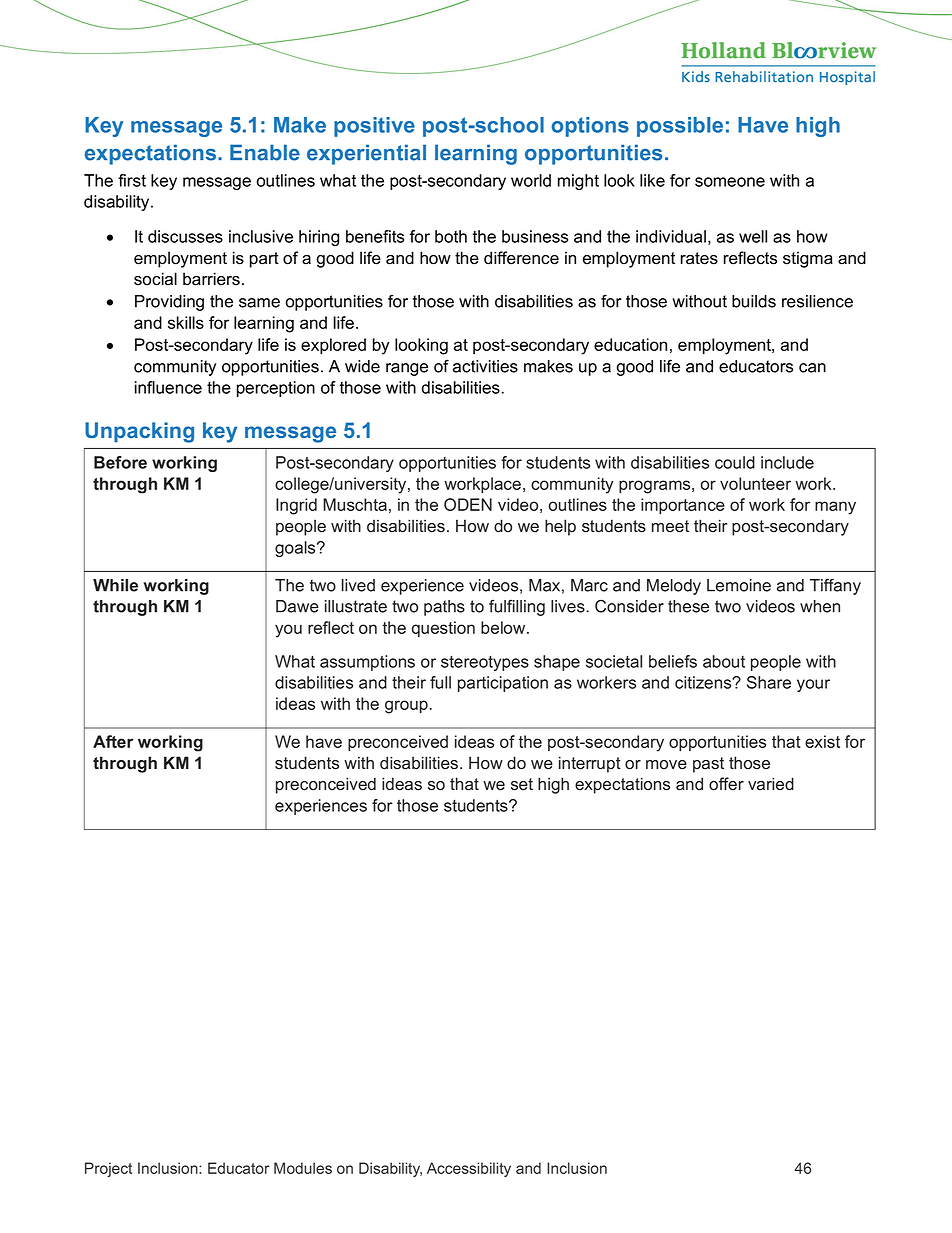  I want to click on Project, so click(108, 1169).
